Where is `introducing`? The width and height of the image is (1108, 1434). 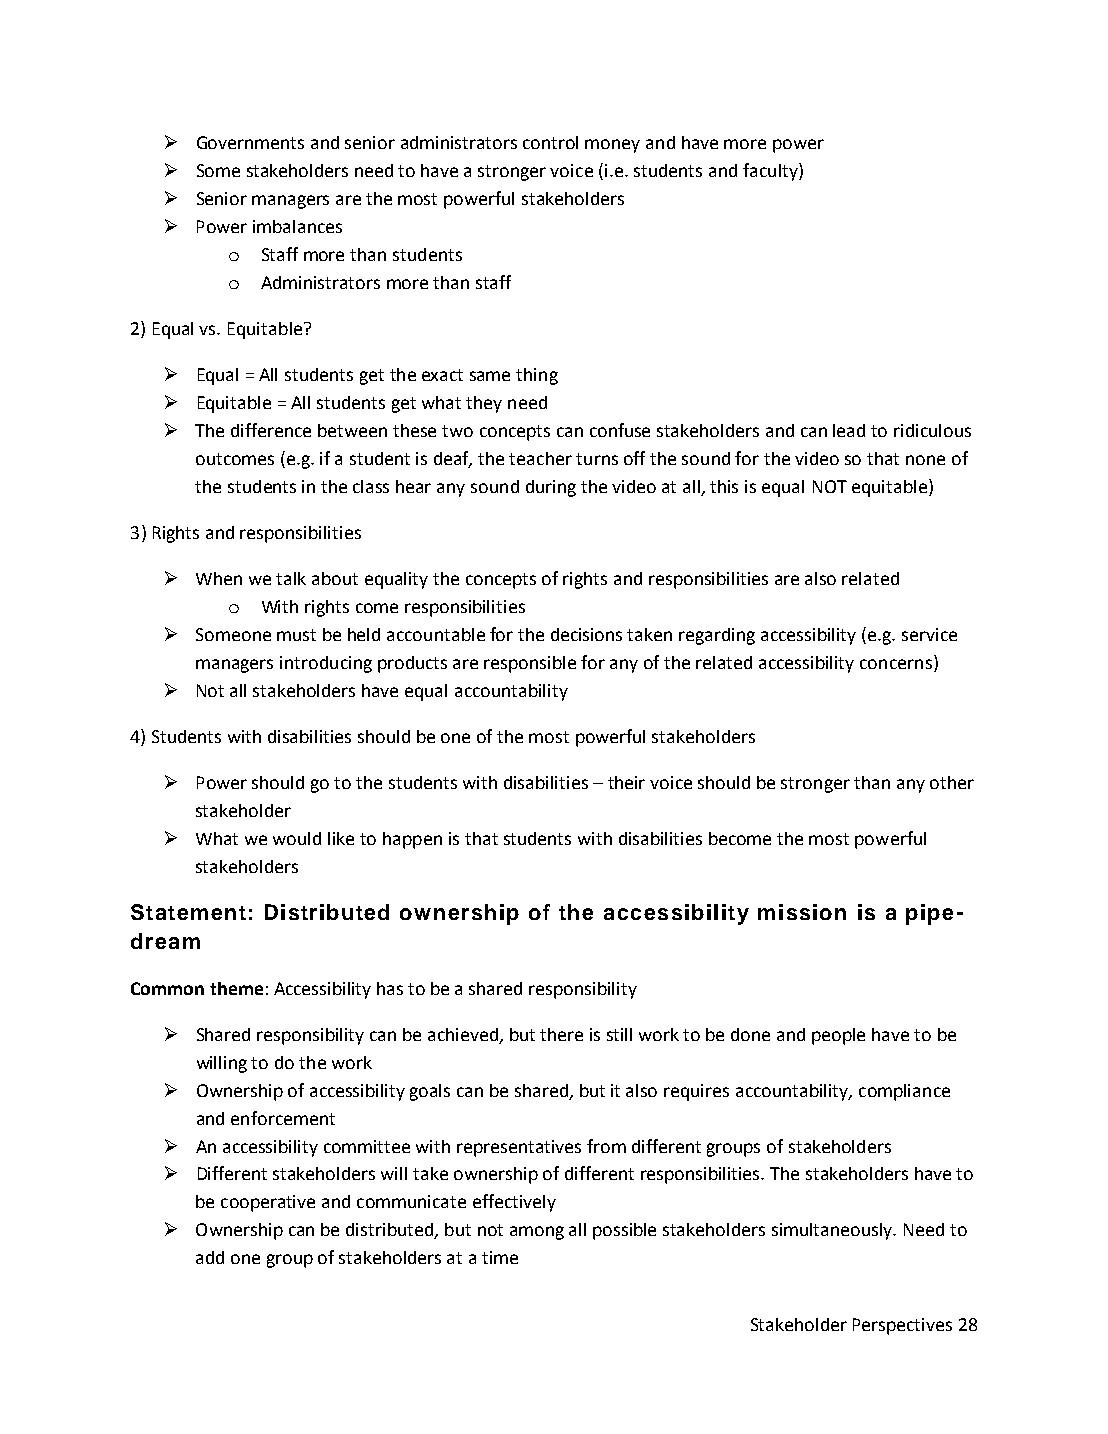
introducing is located at coordinates (326, 664).
